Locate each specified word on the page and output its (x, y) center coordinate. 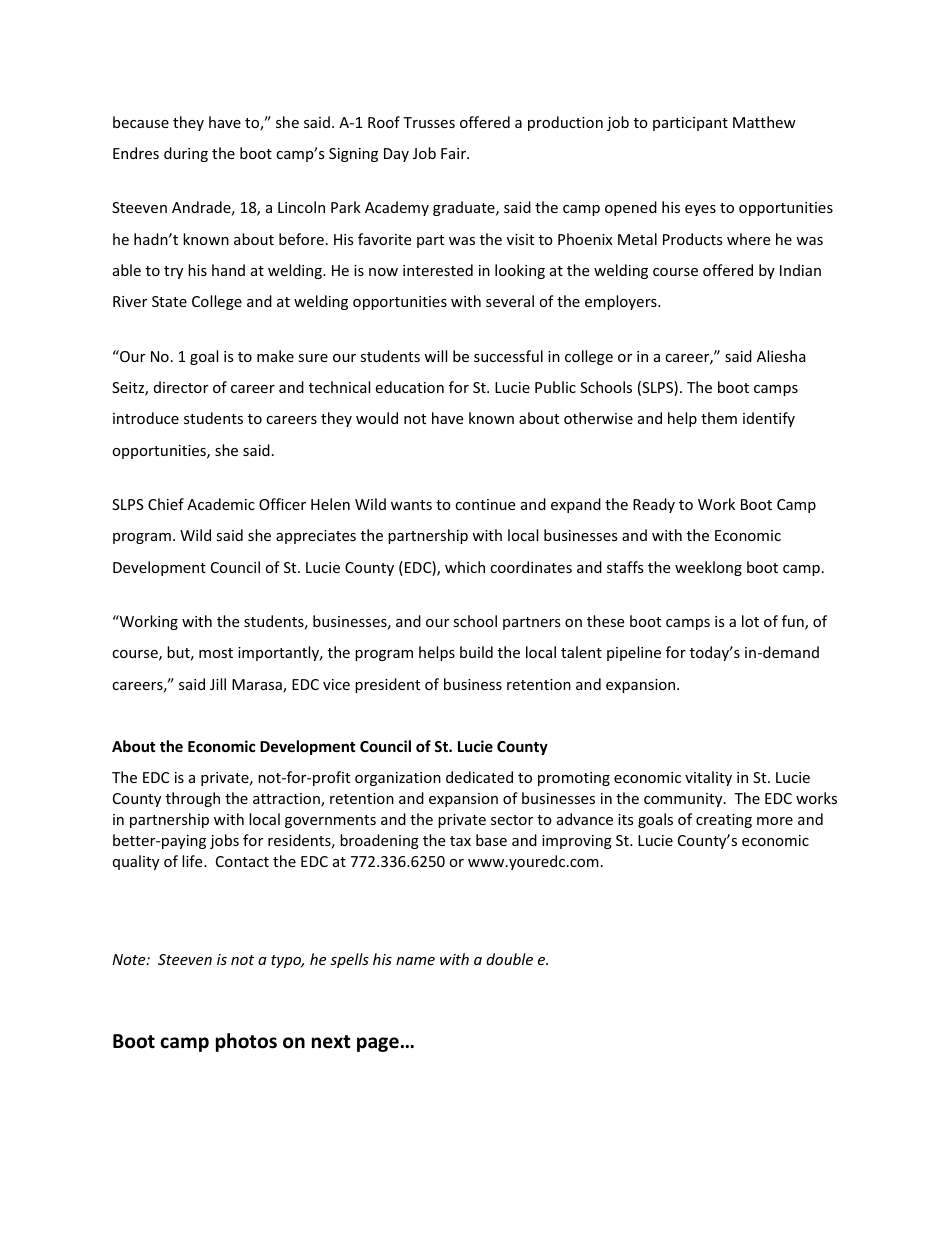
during (186, 154)
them (719, 418)
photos (246, 1042)
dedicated (479, 777)
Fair (454, 153)
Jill (218, 684)
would (377, 418)
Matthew (764, 122)
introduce (146, 418)
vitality (708, 778)
